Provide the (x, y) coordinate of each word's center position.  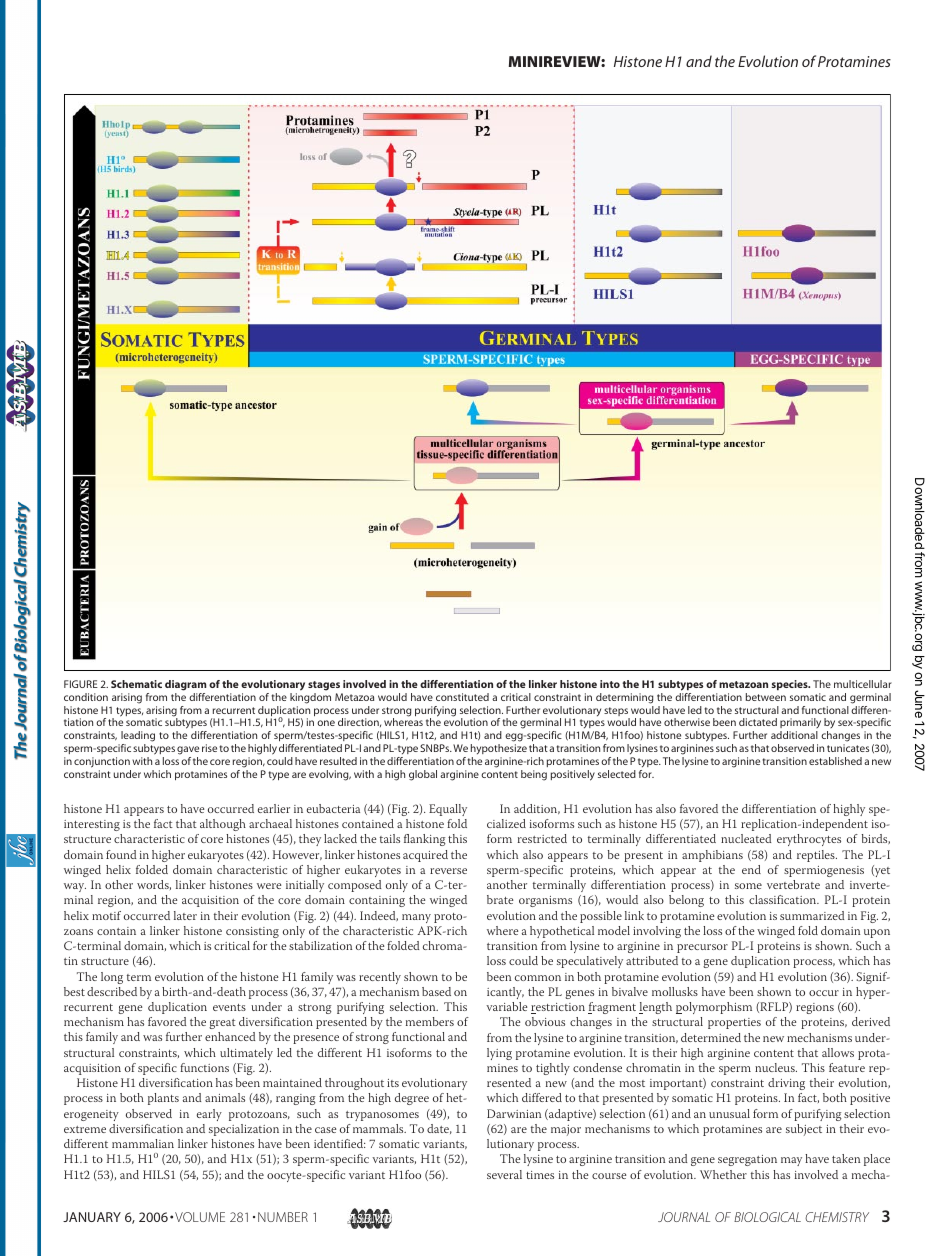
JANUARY (92, 1217)
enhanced (230, 1036)
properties (734, 1023)
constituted (462, 697)
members (430, 1021)
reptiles (817, 856)
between (766, 697)
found (121, 854)
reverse (448, 871)
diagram (185, 685)
